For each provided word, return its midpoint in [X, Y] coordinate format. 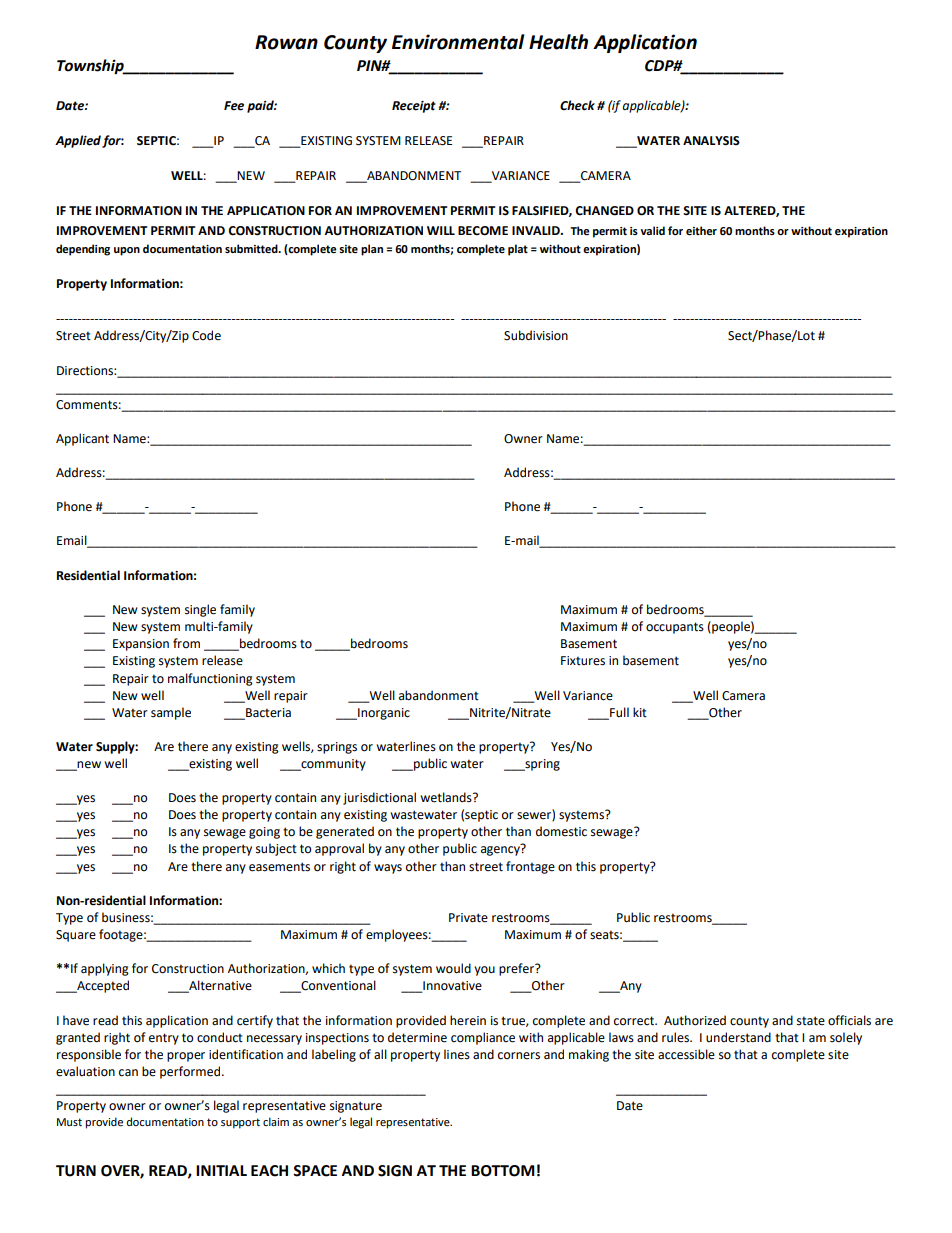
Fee [234, 106]
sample [171, 713]
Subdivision [536, 335]
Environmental [458, 42]
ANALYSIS [711, 141]
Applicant [82, 439]
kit [640, 712]
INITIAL [221, 1170]
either [701, 230]
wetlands [447, 797]
